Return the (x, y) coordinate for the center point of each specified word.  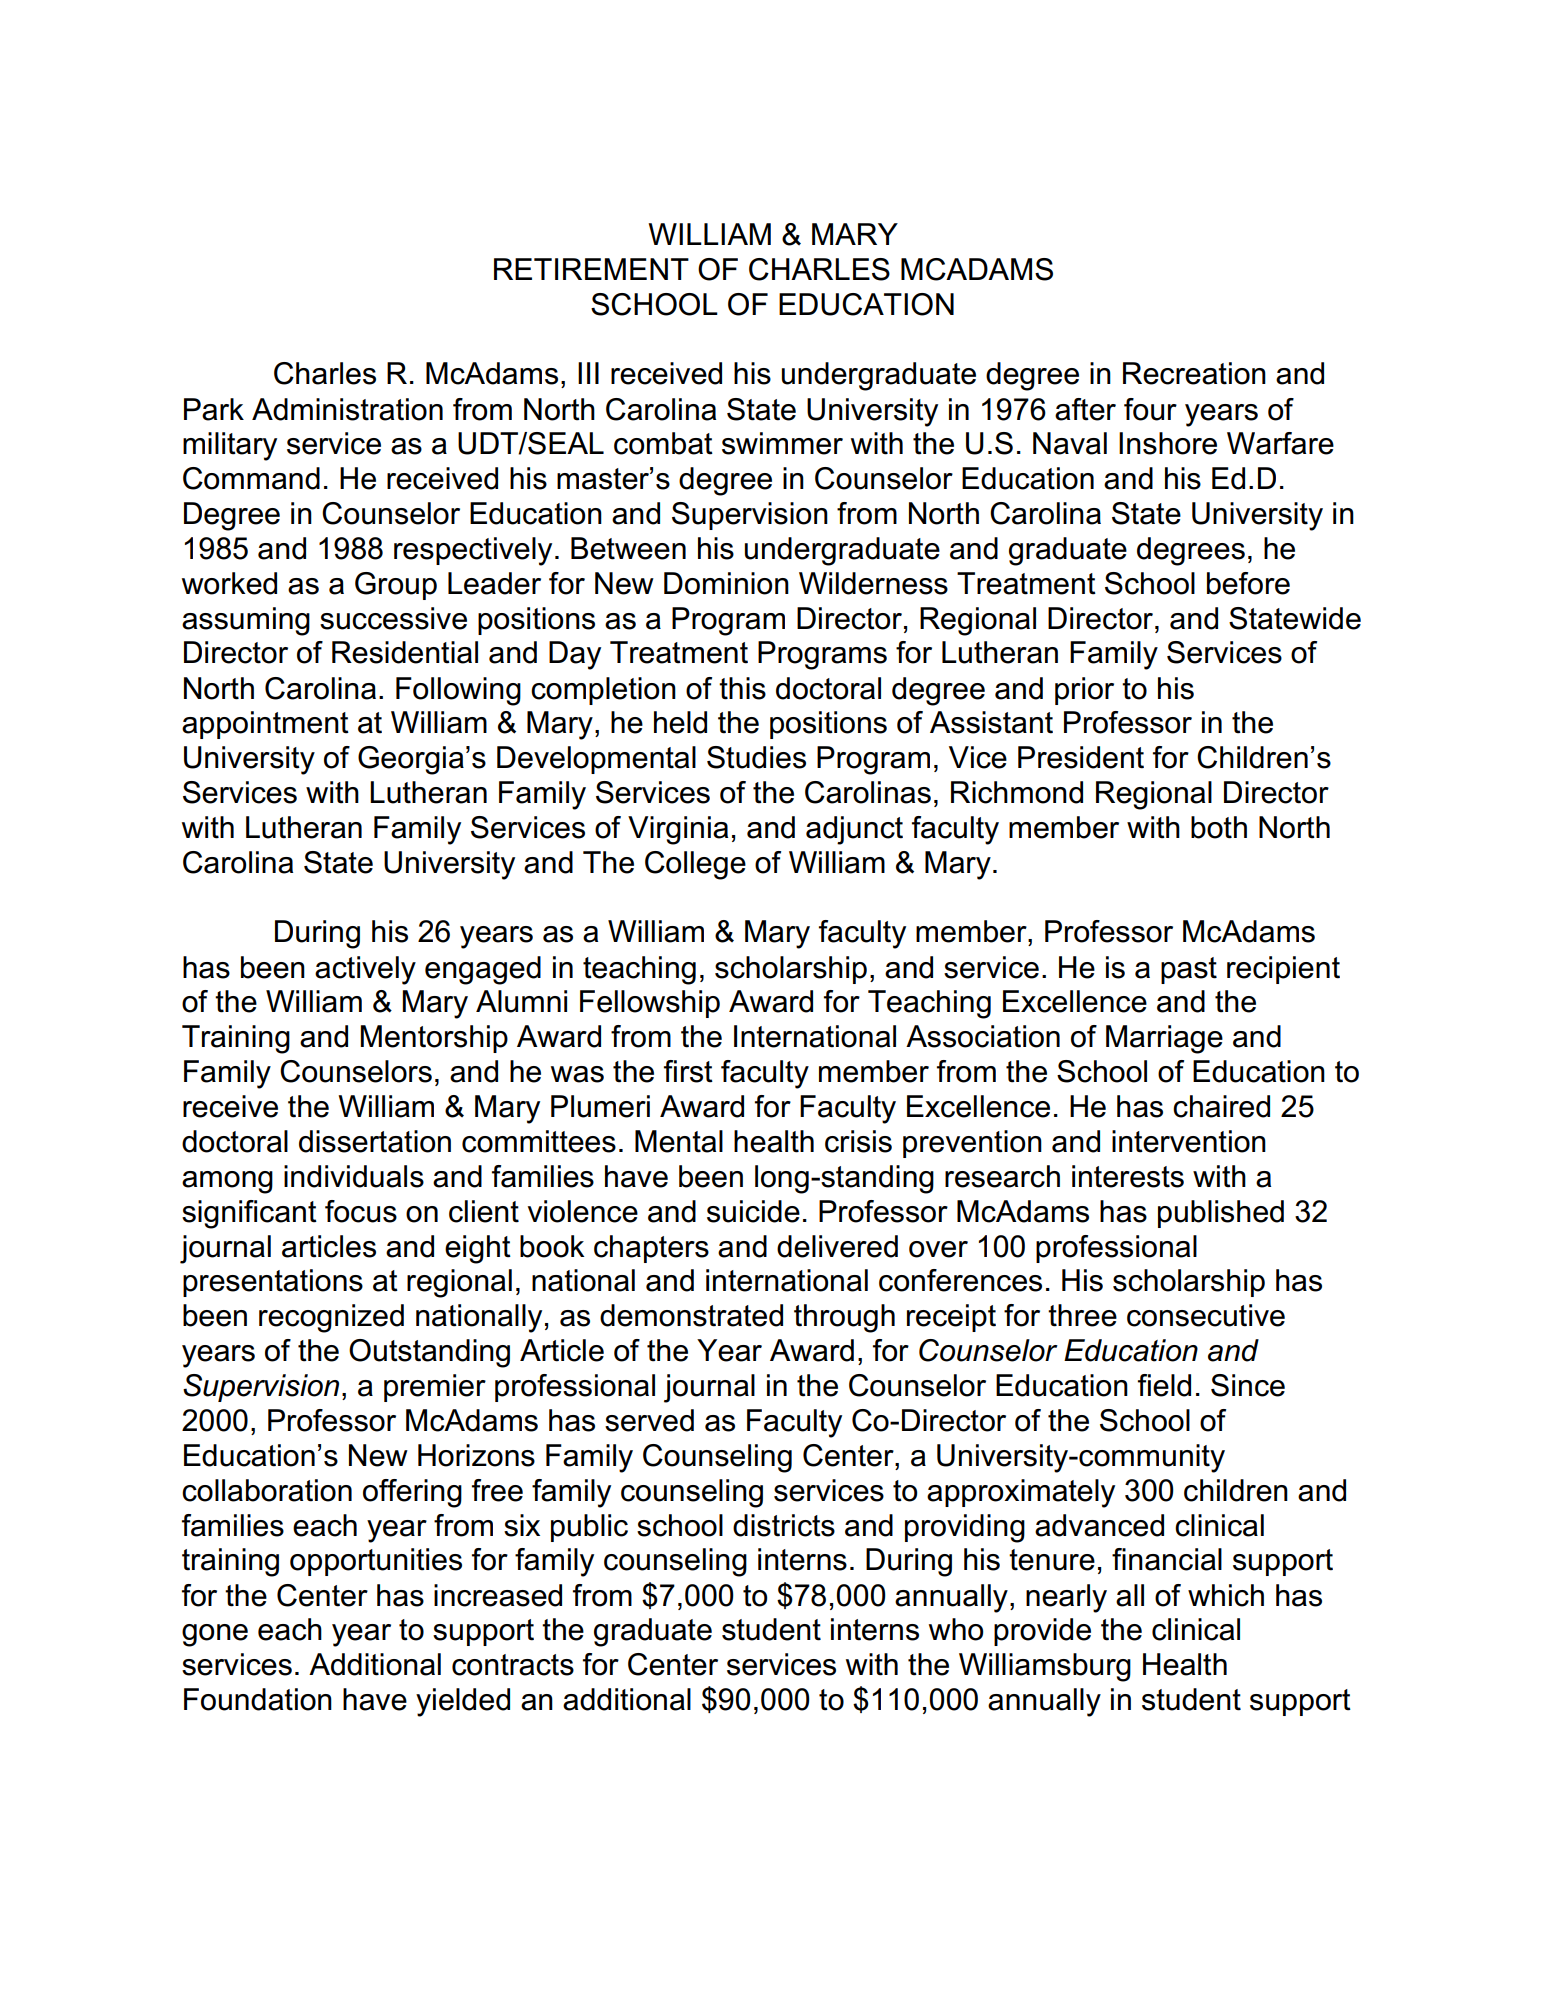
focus (361, 1211)
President (1081, 757)
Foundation (258, 1699)
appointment (265, 725)
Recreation (1194, 373)
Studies (756, 757)
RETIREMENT (591, 269)
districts (784, 1525)
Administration (347, 409)
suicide (753, 1211)
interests (1128, 1176)
